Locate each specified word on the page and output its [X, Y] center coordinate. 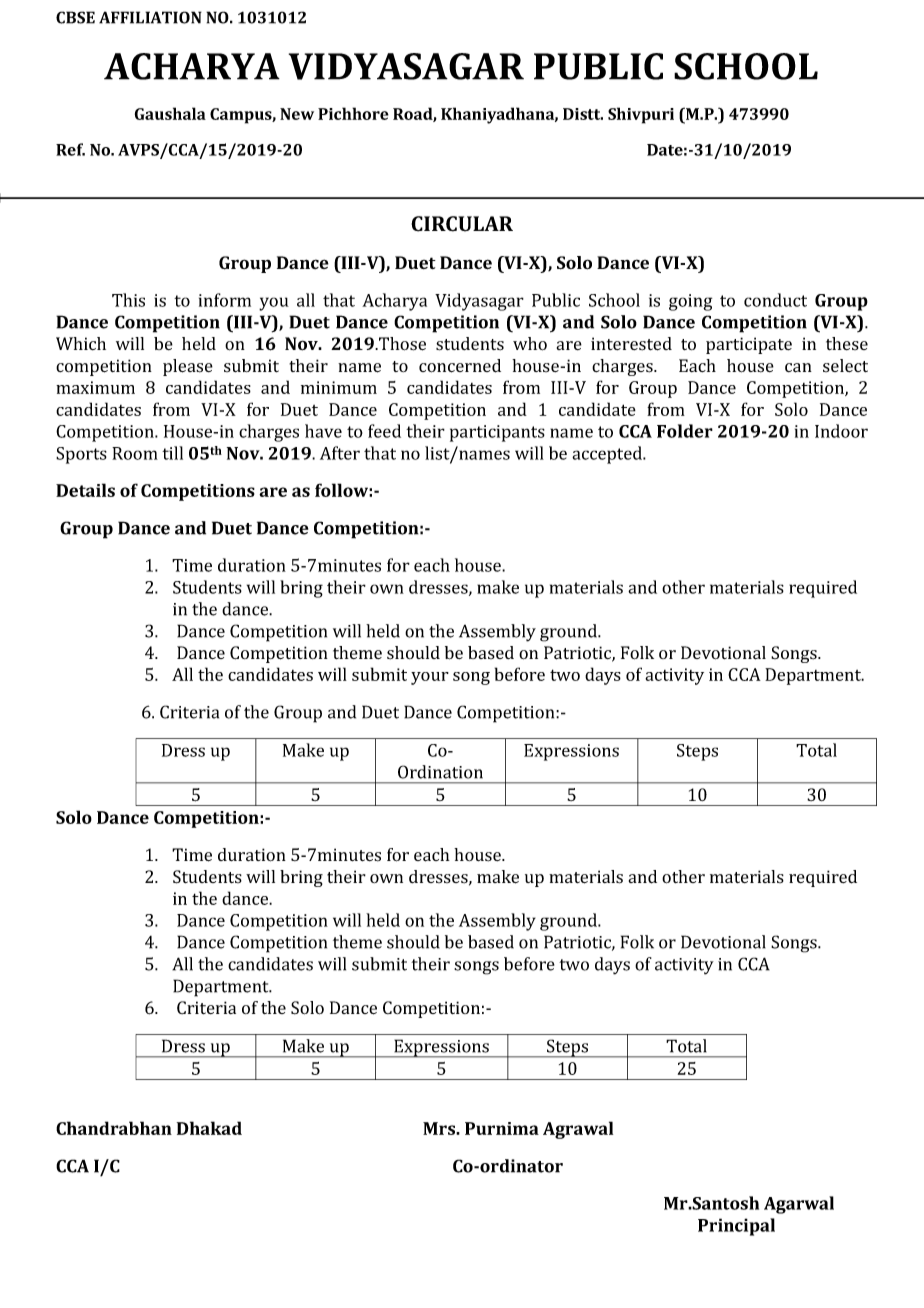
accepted [608, 455]
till [172, 453]
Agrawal [578, 1130]
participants [497, 433]
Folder [685, 431]
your [430, 678]
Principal [736, 1227]
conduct [775, 300]
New [297, 114]
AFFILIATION [150, 17]
